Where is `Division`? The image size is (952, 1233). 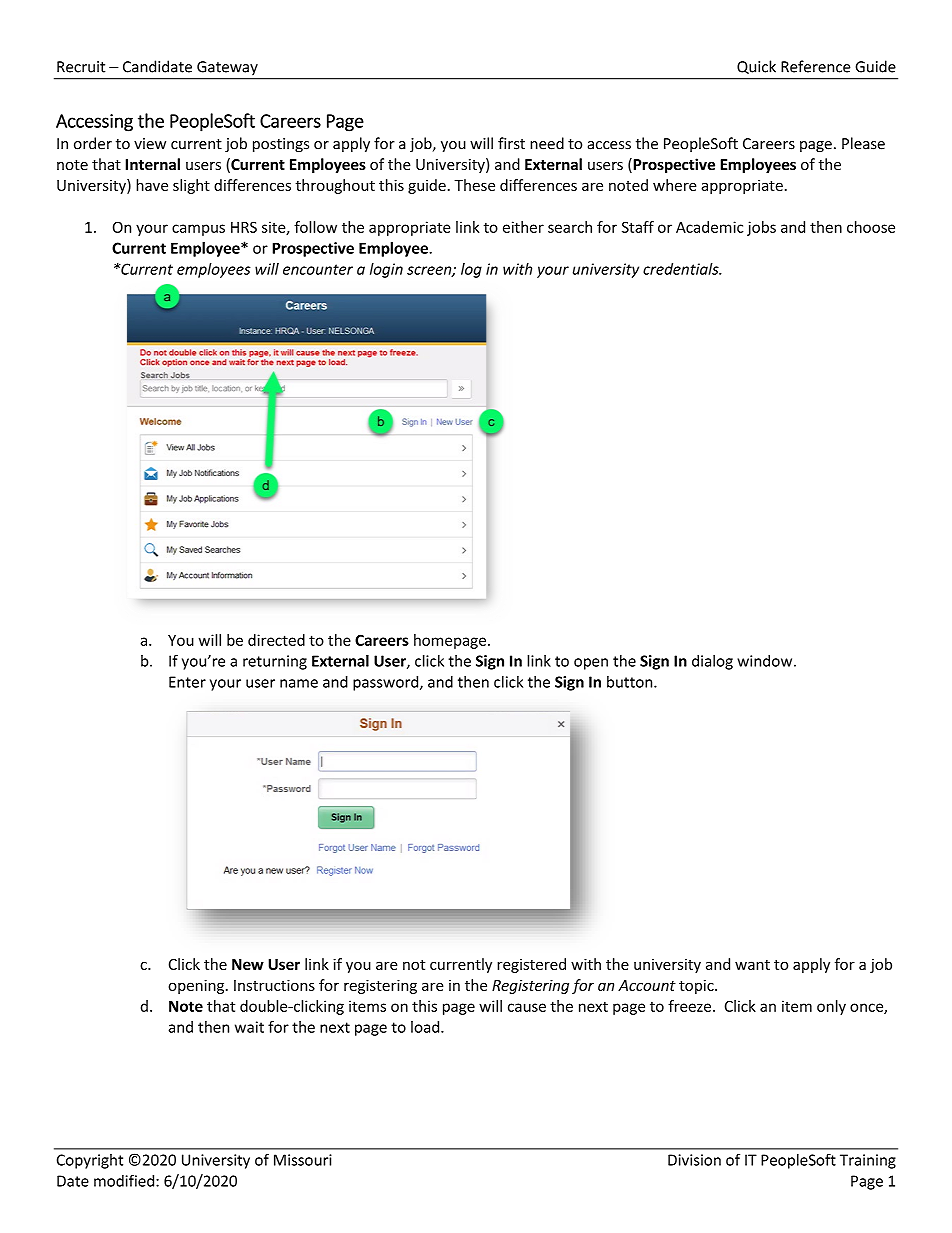 Division is located at coordinates (694, 1160).
